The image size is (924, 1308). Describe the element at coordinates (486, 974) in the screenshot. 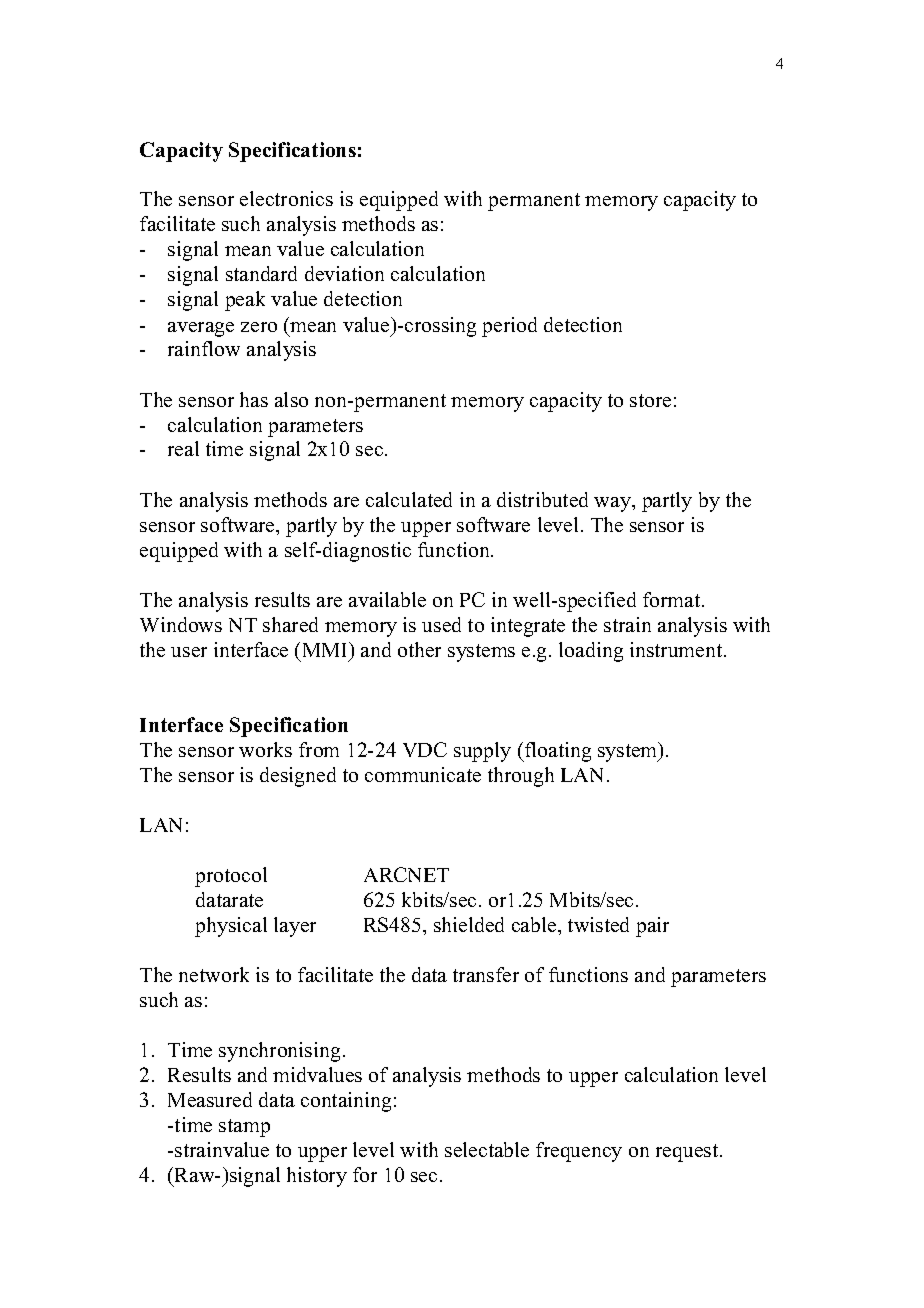

I see `transfer` at that location.
